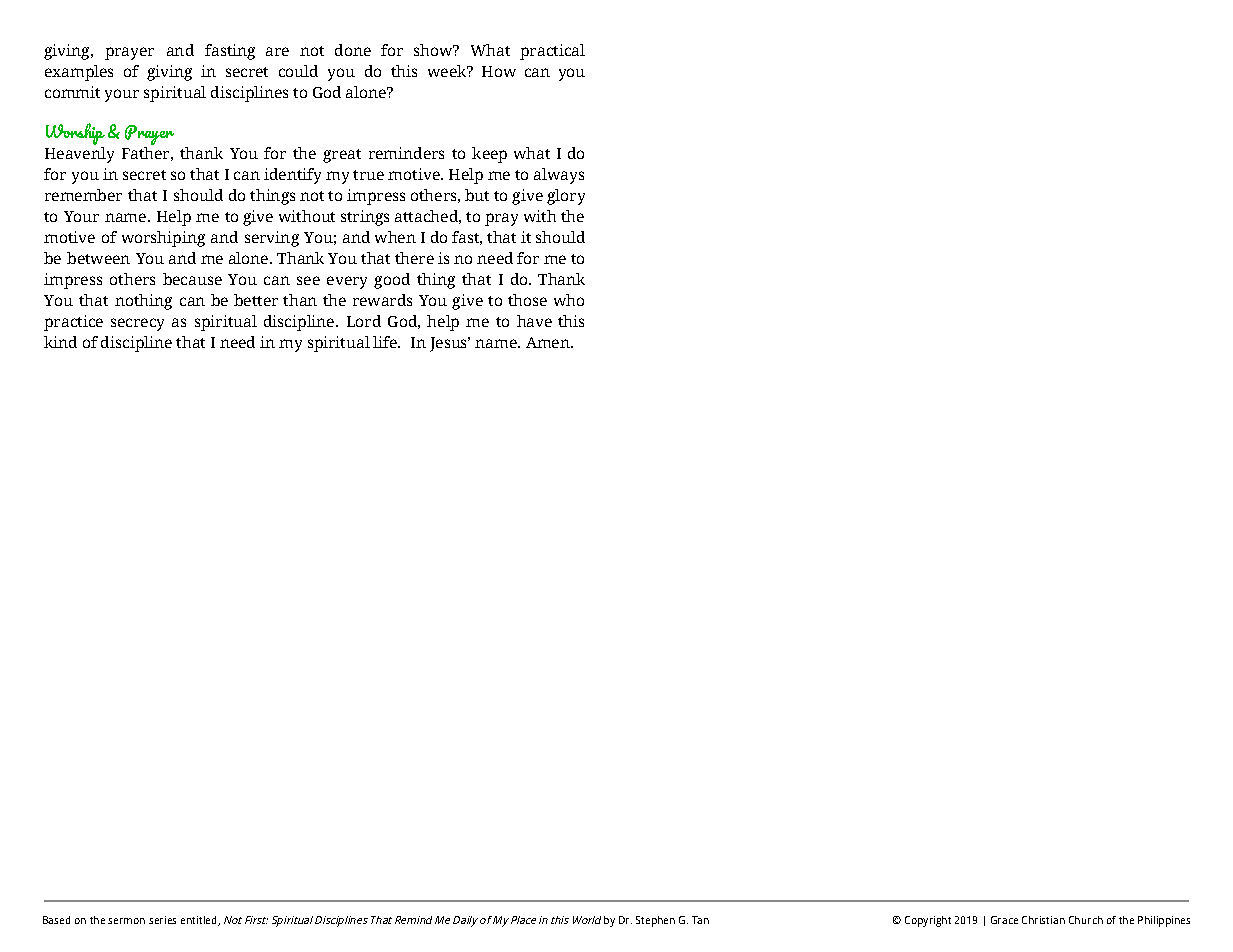 The width and height of the document is (1233, 952). I want to click on kind, so click(60, 342).
